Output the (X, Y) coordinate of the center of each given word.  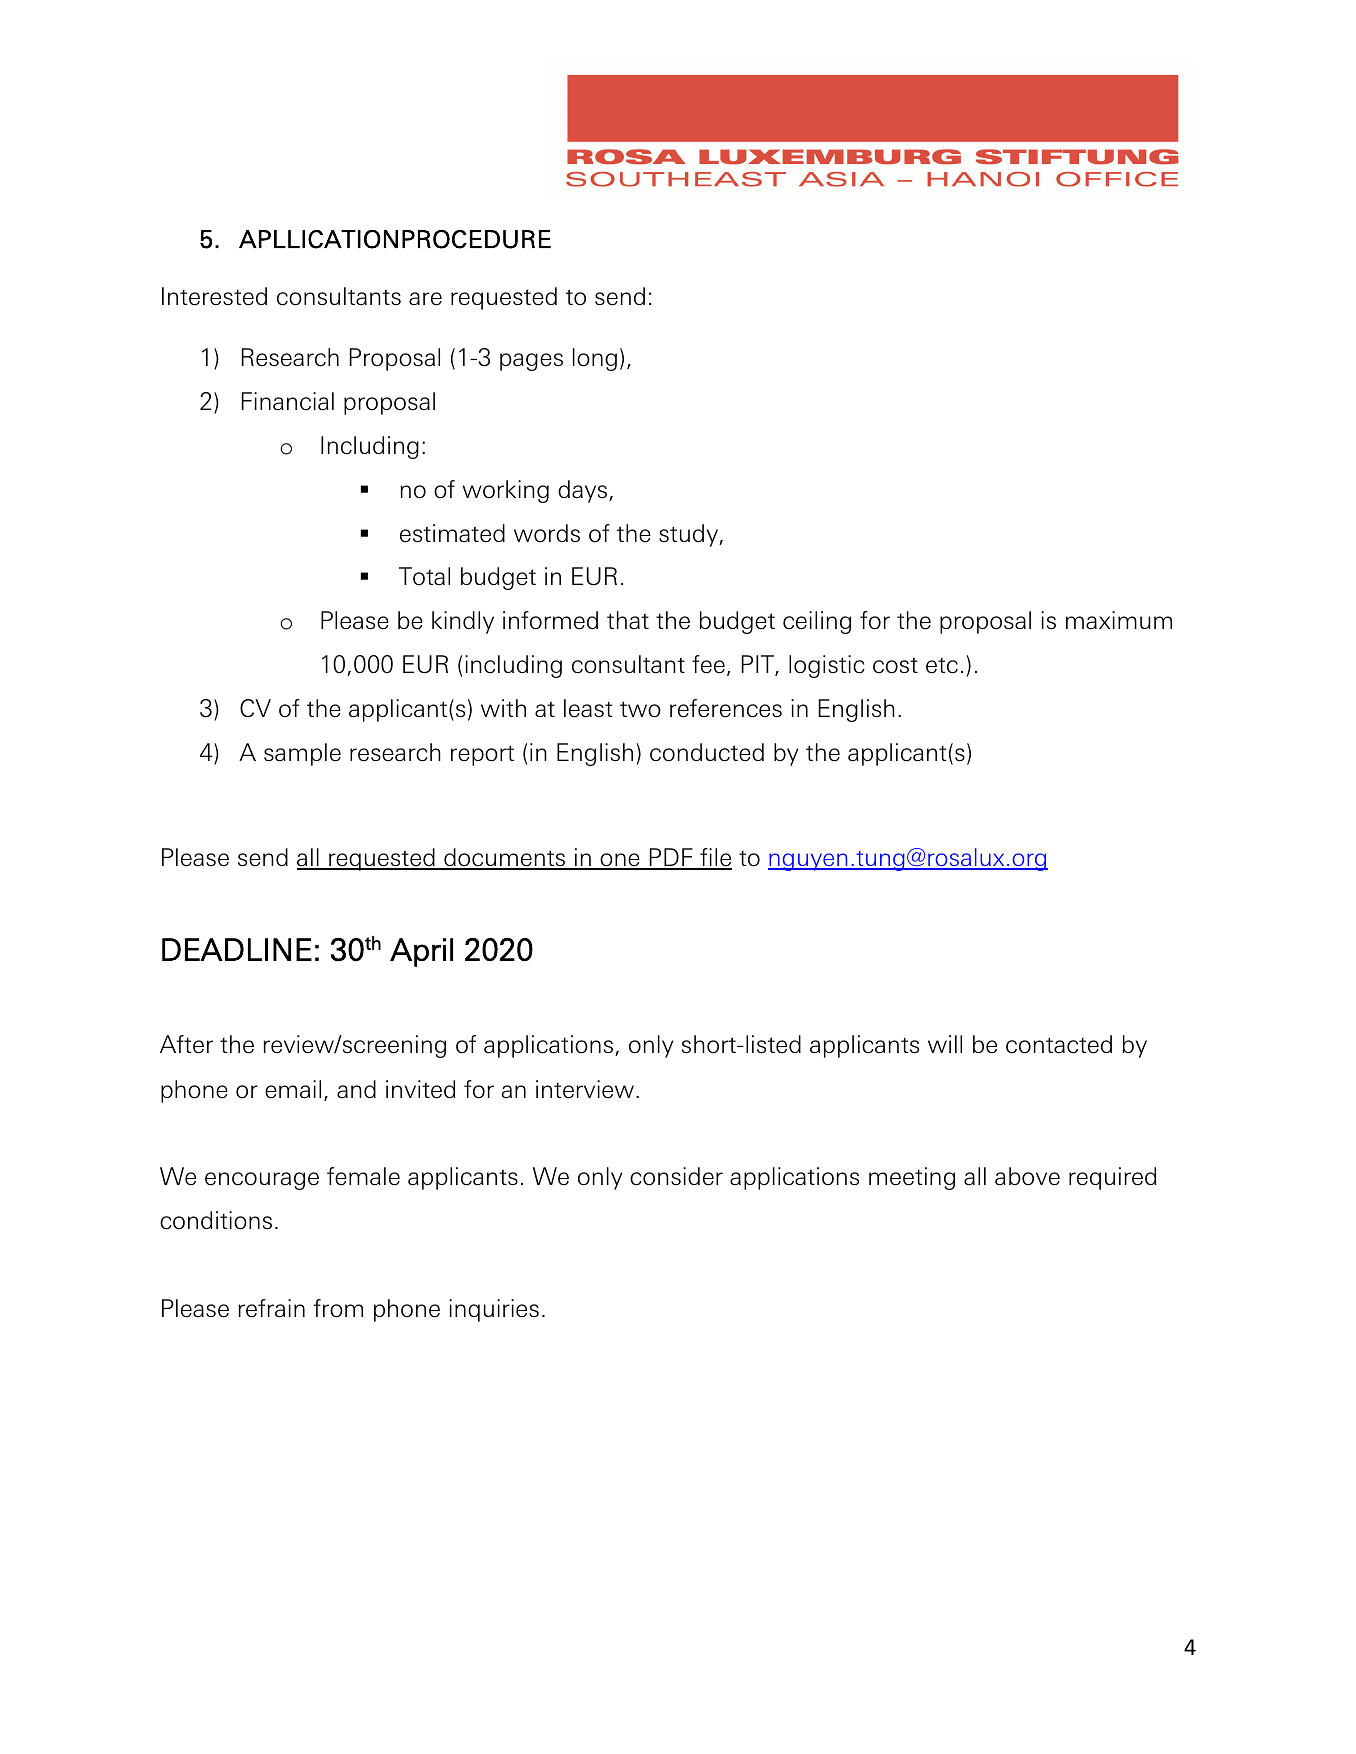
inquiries (494, 1310)
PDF (671, 858)
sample (302, 754)
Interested (214, 296)
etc (942, 666)
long (595, 359)
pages (531, 362)
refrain (271, 1308)
